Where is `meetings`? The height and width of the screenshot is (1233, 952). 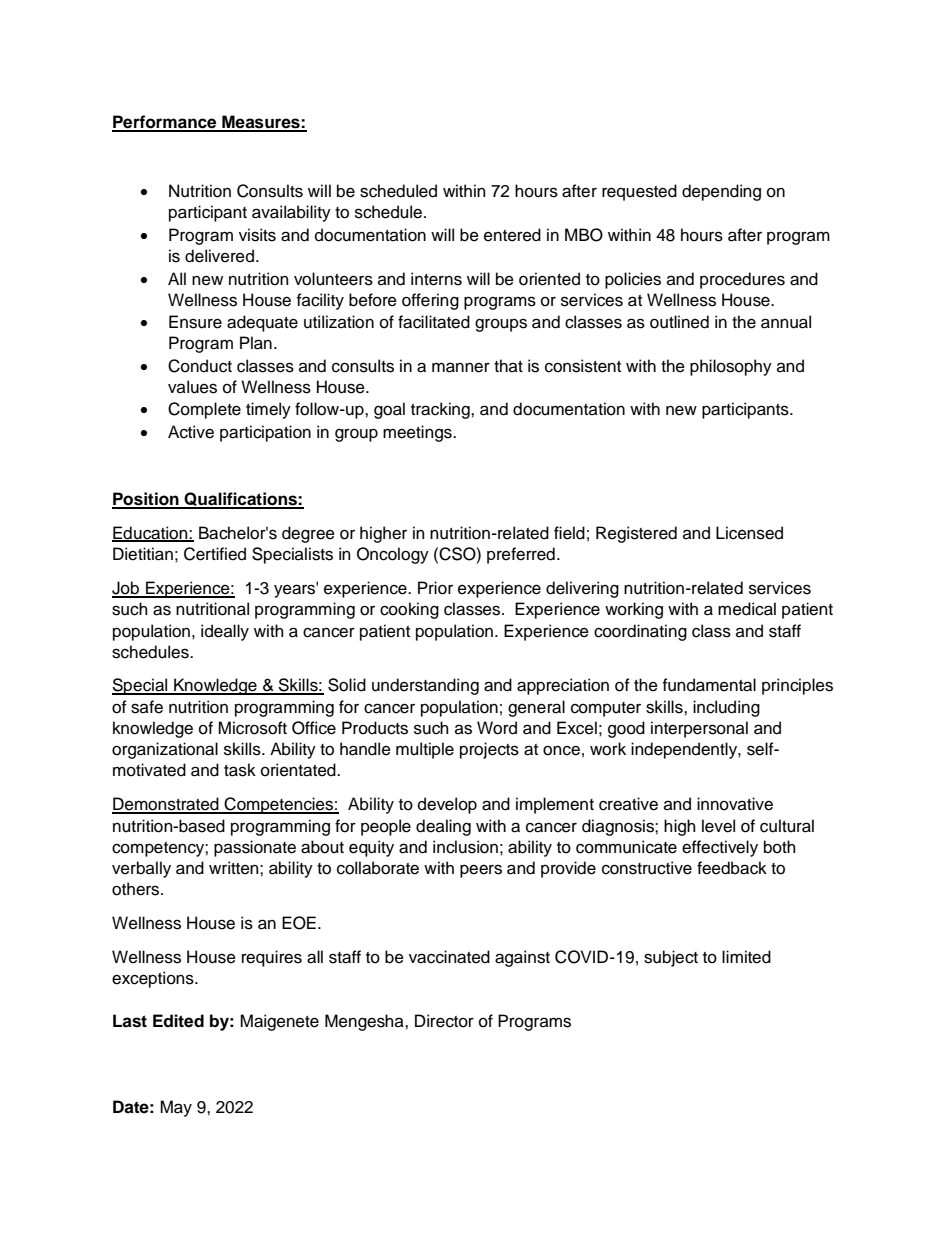 meetings is located at coordinates (418, 433).
